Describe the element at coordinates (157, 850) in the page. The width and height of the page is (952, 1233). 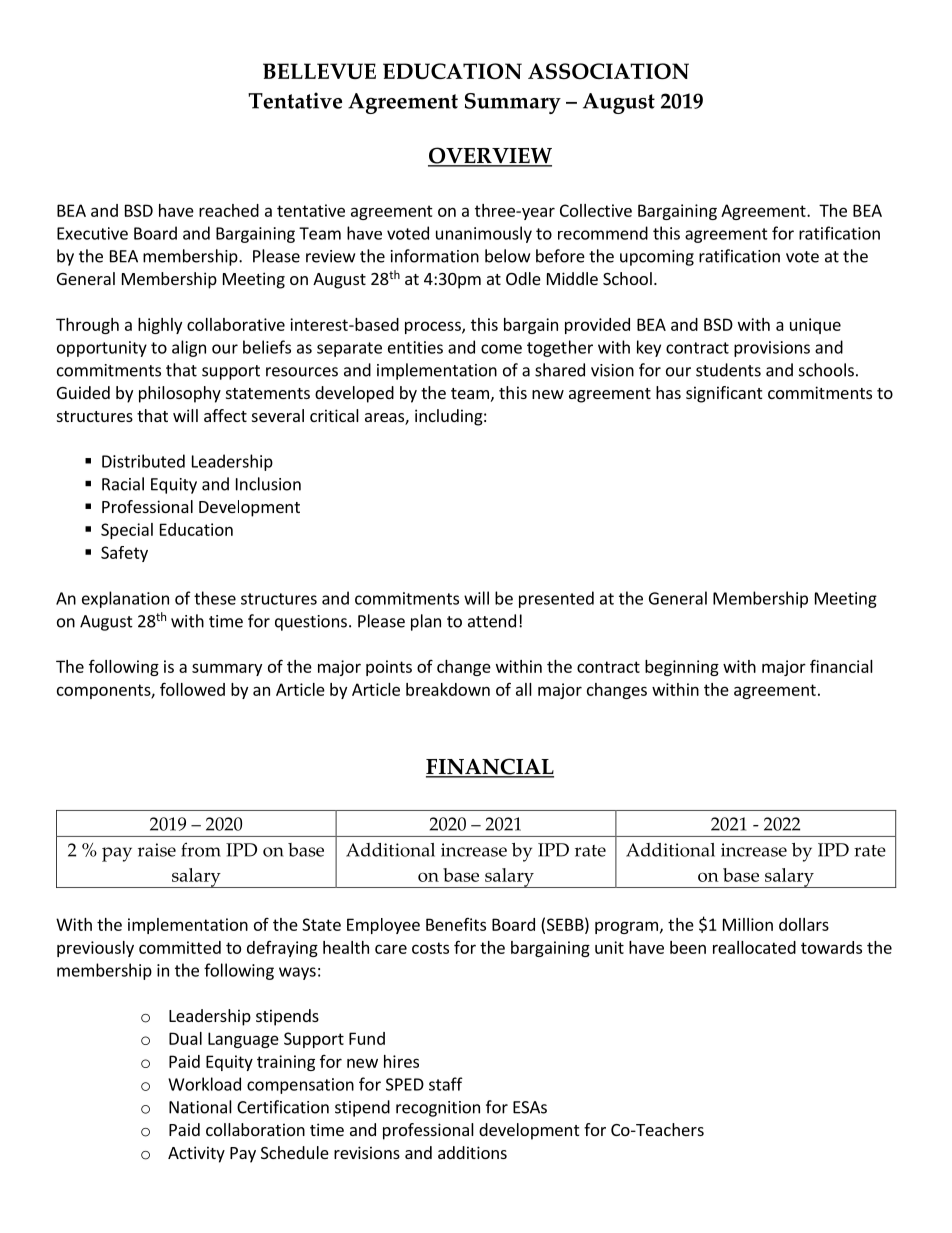
I see `raise` at that location.
